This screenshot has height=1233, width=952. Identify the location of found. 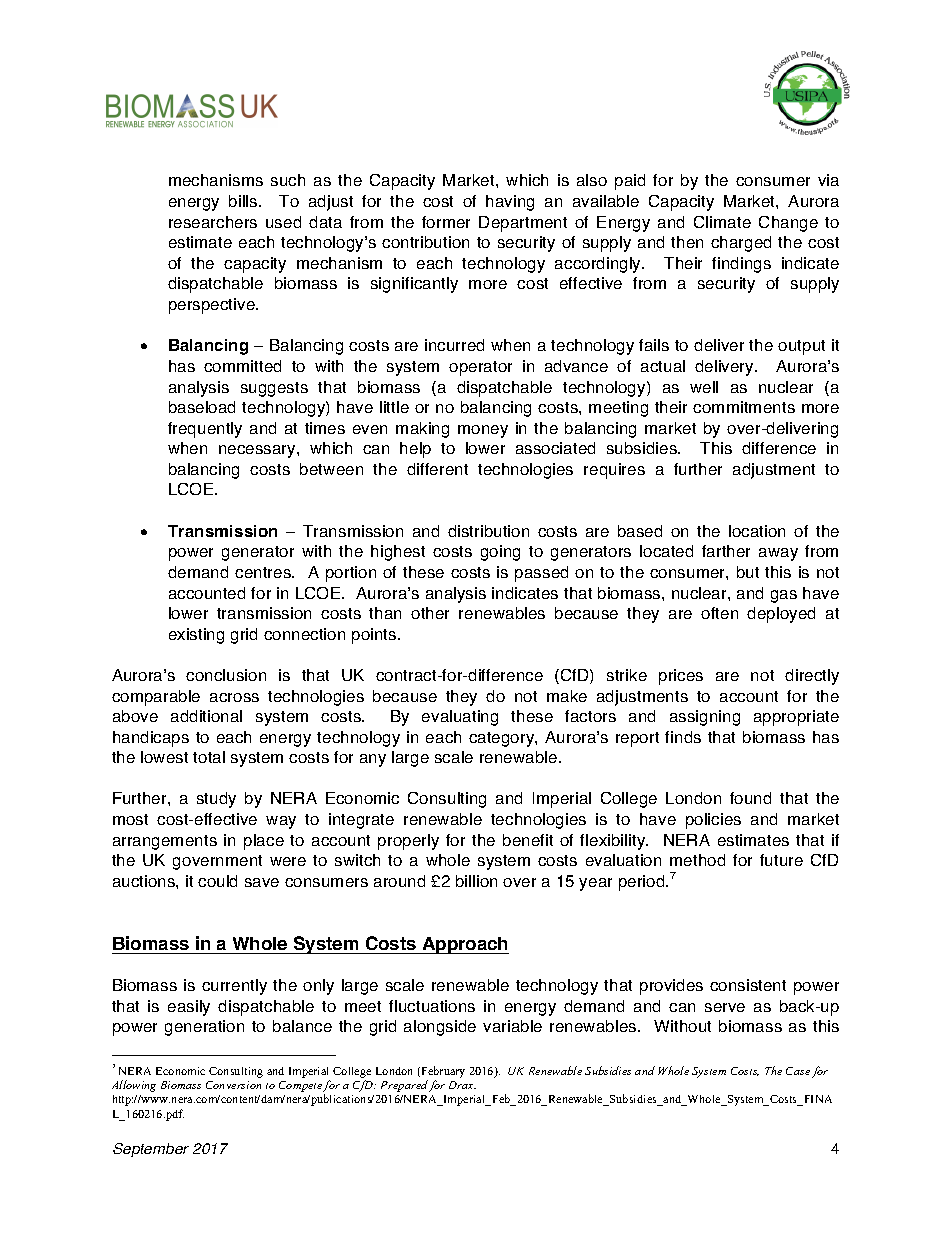
(750, 798).
